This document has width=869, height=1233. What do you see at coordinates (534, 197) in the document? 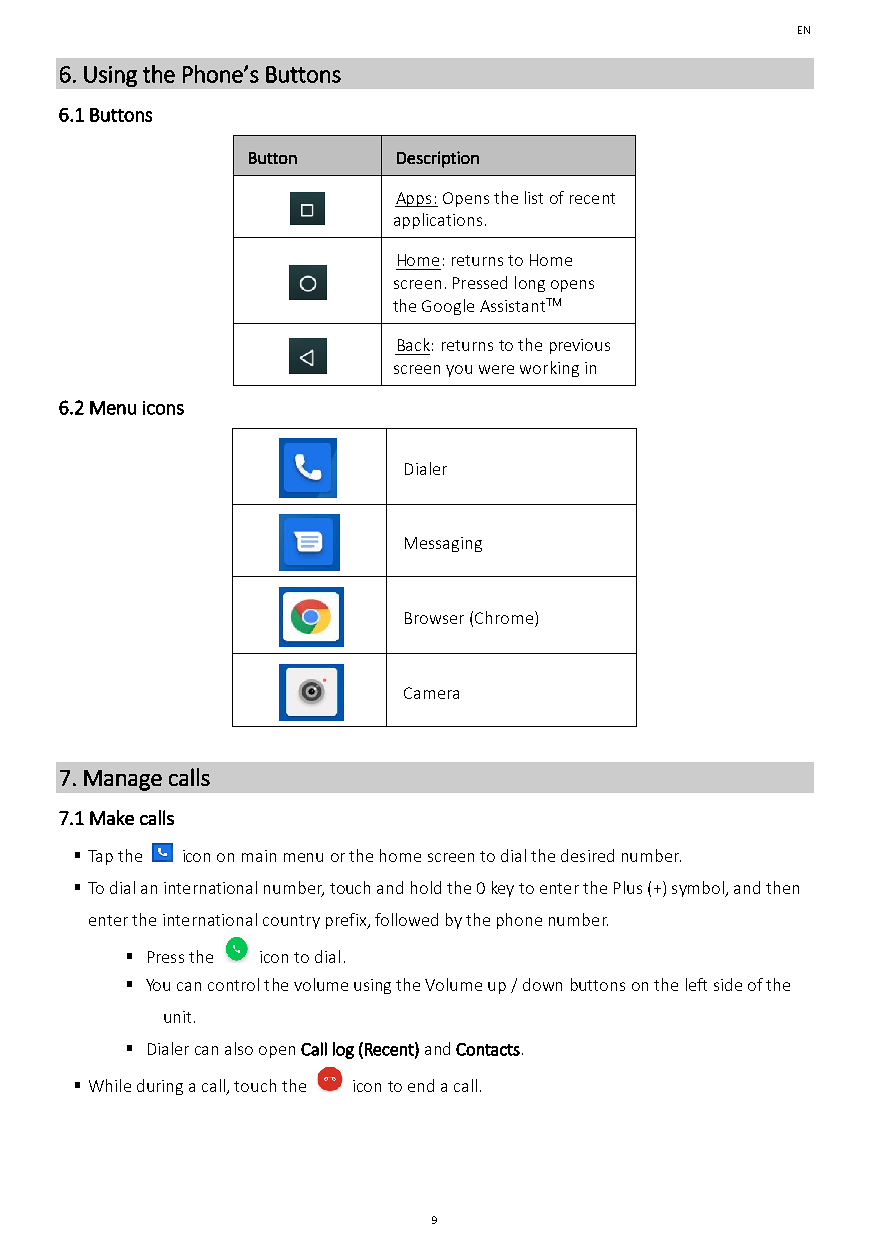
I see `list` at bounding box center [534, 197].
